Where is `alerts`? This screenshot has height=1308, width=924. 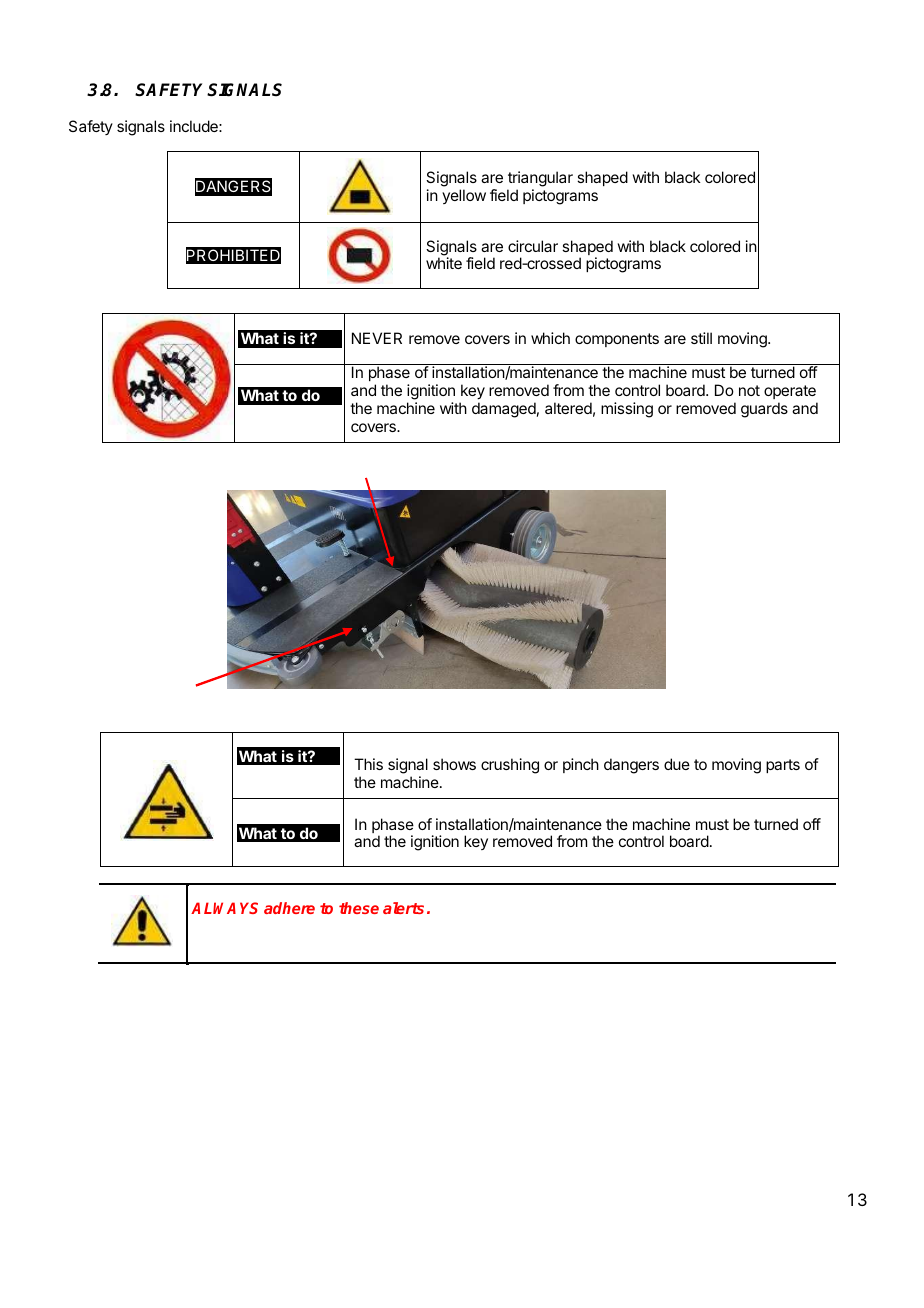 alerts is located at coordinates (403, 908).
